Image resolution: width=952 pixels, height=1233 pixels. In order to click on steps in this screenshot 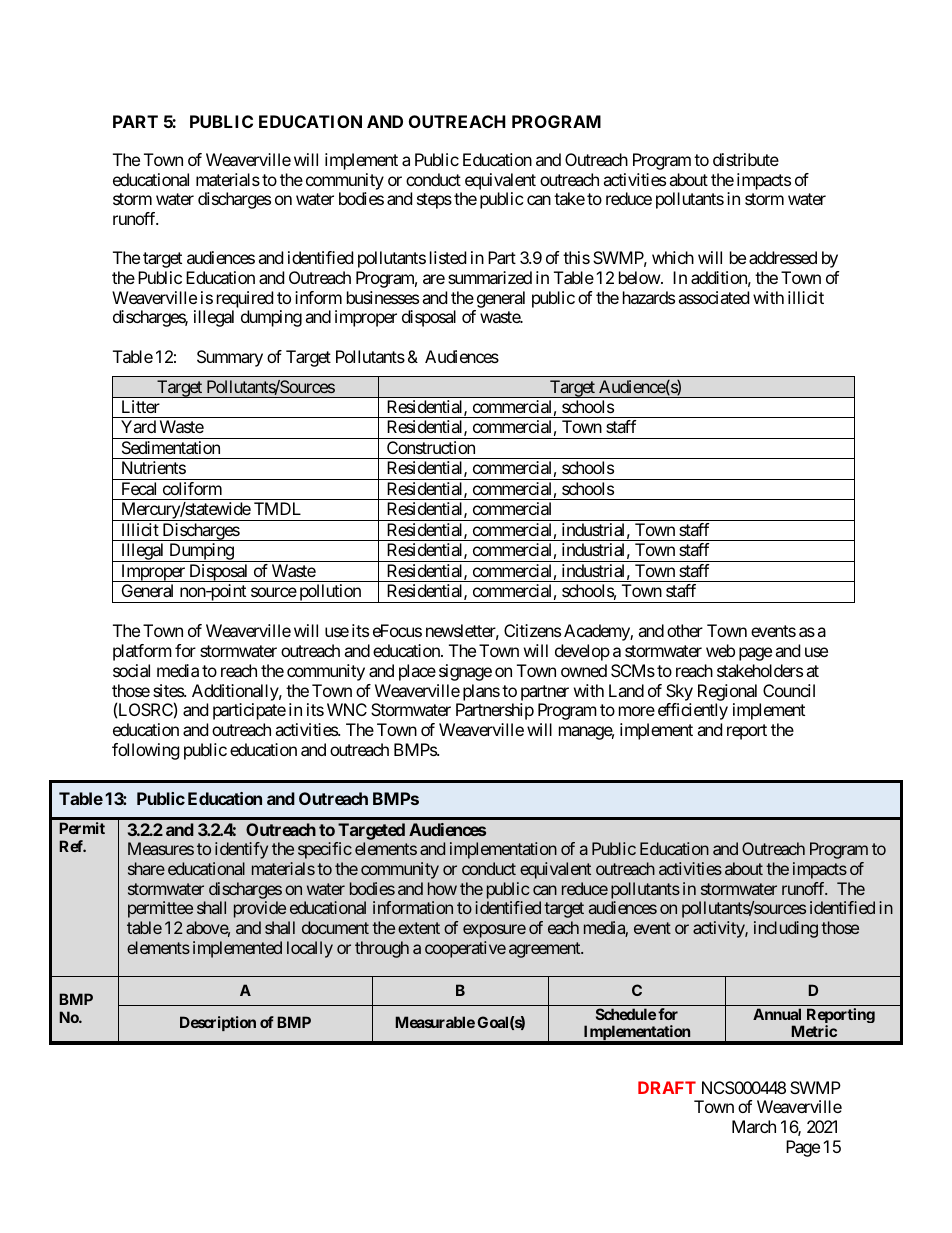, I will do `click(434, 201)`.
